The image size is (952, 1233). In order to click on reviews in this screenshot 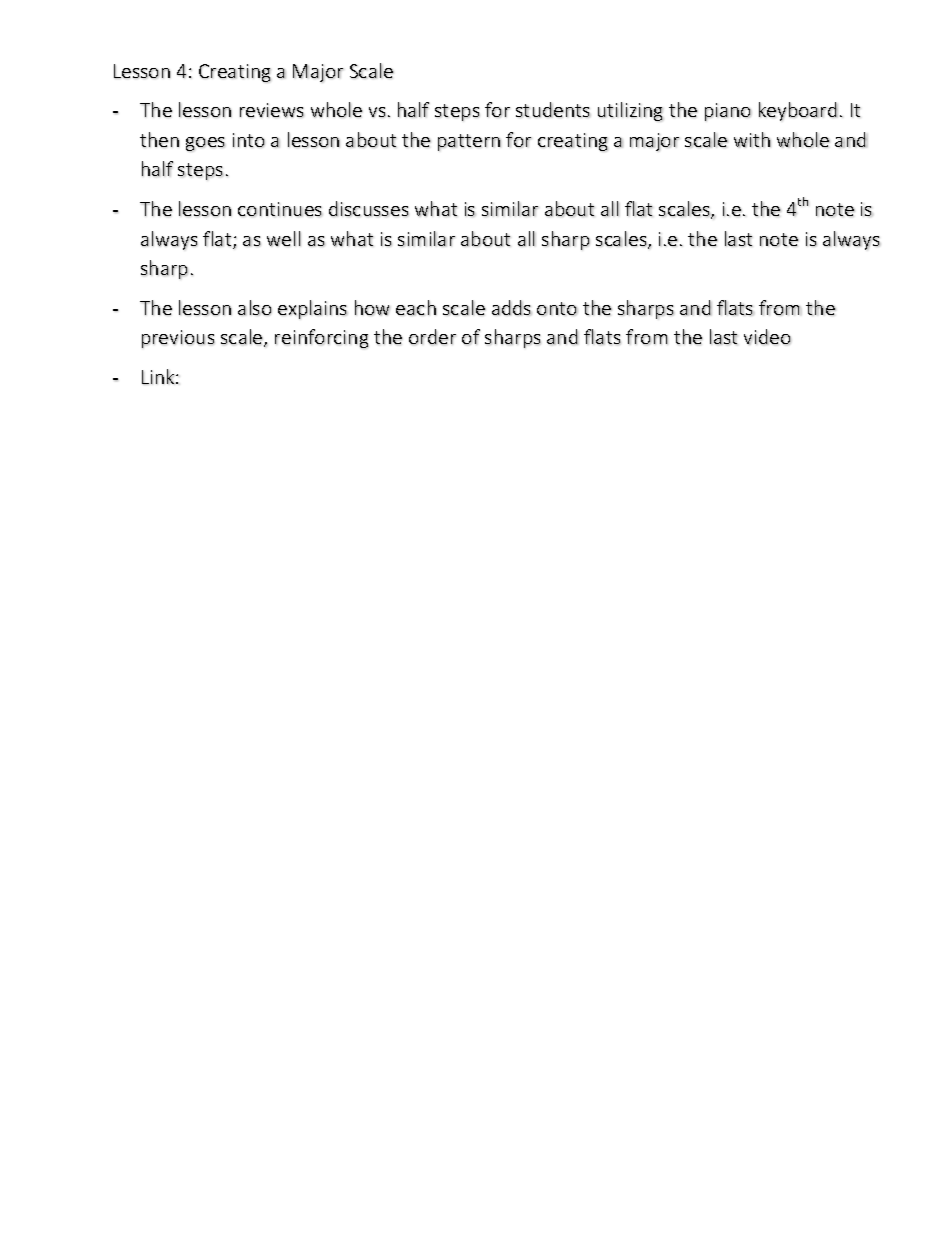, I will do `click(272, 110)`.
